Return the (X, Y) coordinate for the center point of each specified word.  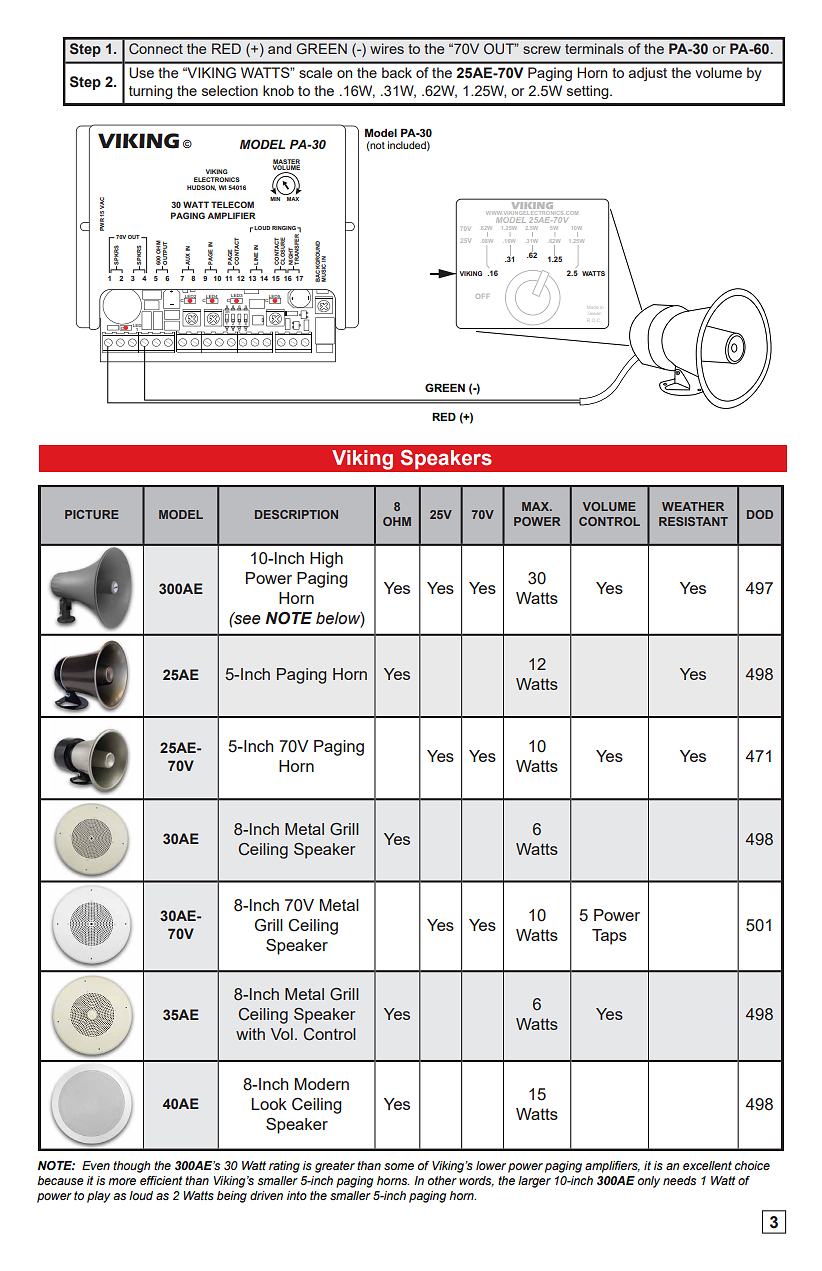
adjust (648, 74)
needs (679, 1180)
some (399, 1166)
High (326, 560)
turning (150, 92)
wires (387, 48)
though (131, 1167)
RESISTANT (693, 521)
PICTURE (92, 514)
